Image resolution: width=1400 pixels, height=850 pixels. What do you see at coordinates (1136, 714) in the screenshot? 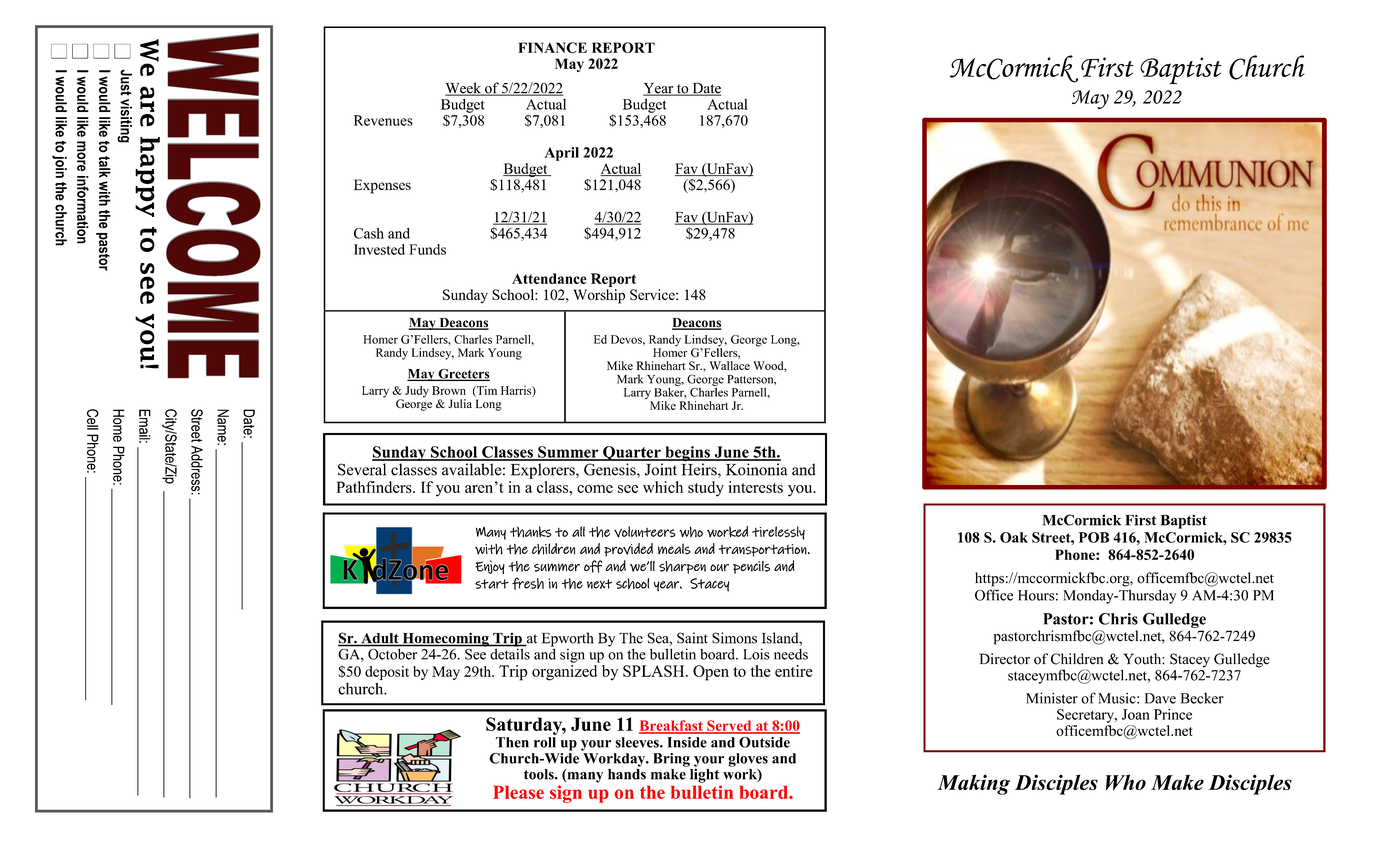
I see `Joan` at bounding box center [1136, 714].
